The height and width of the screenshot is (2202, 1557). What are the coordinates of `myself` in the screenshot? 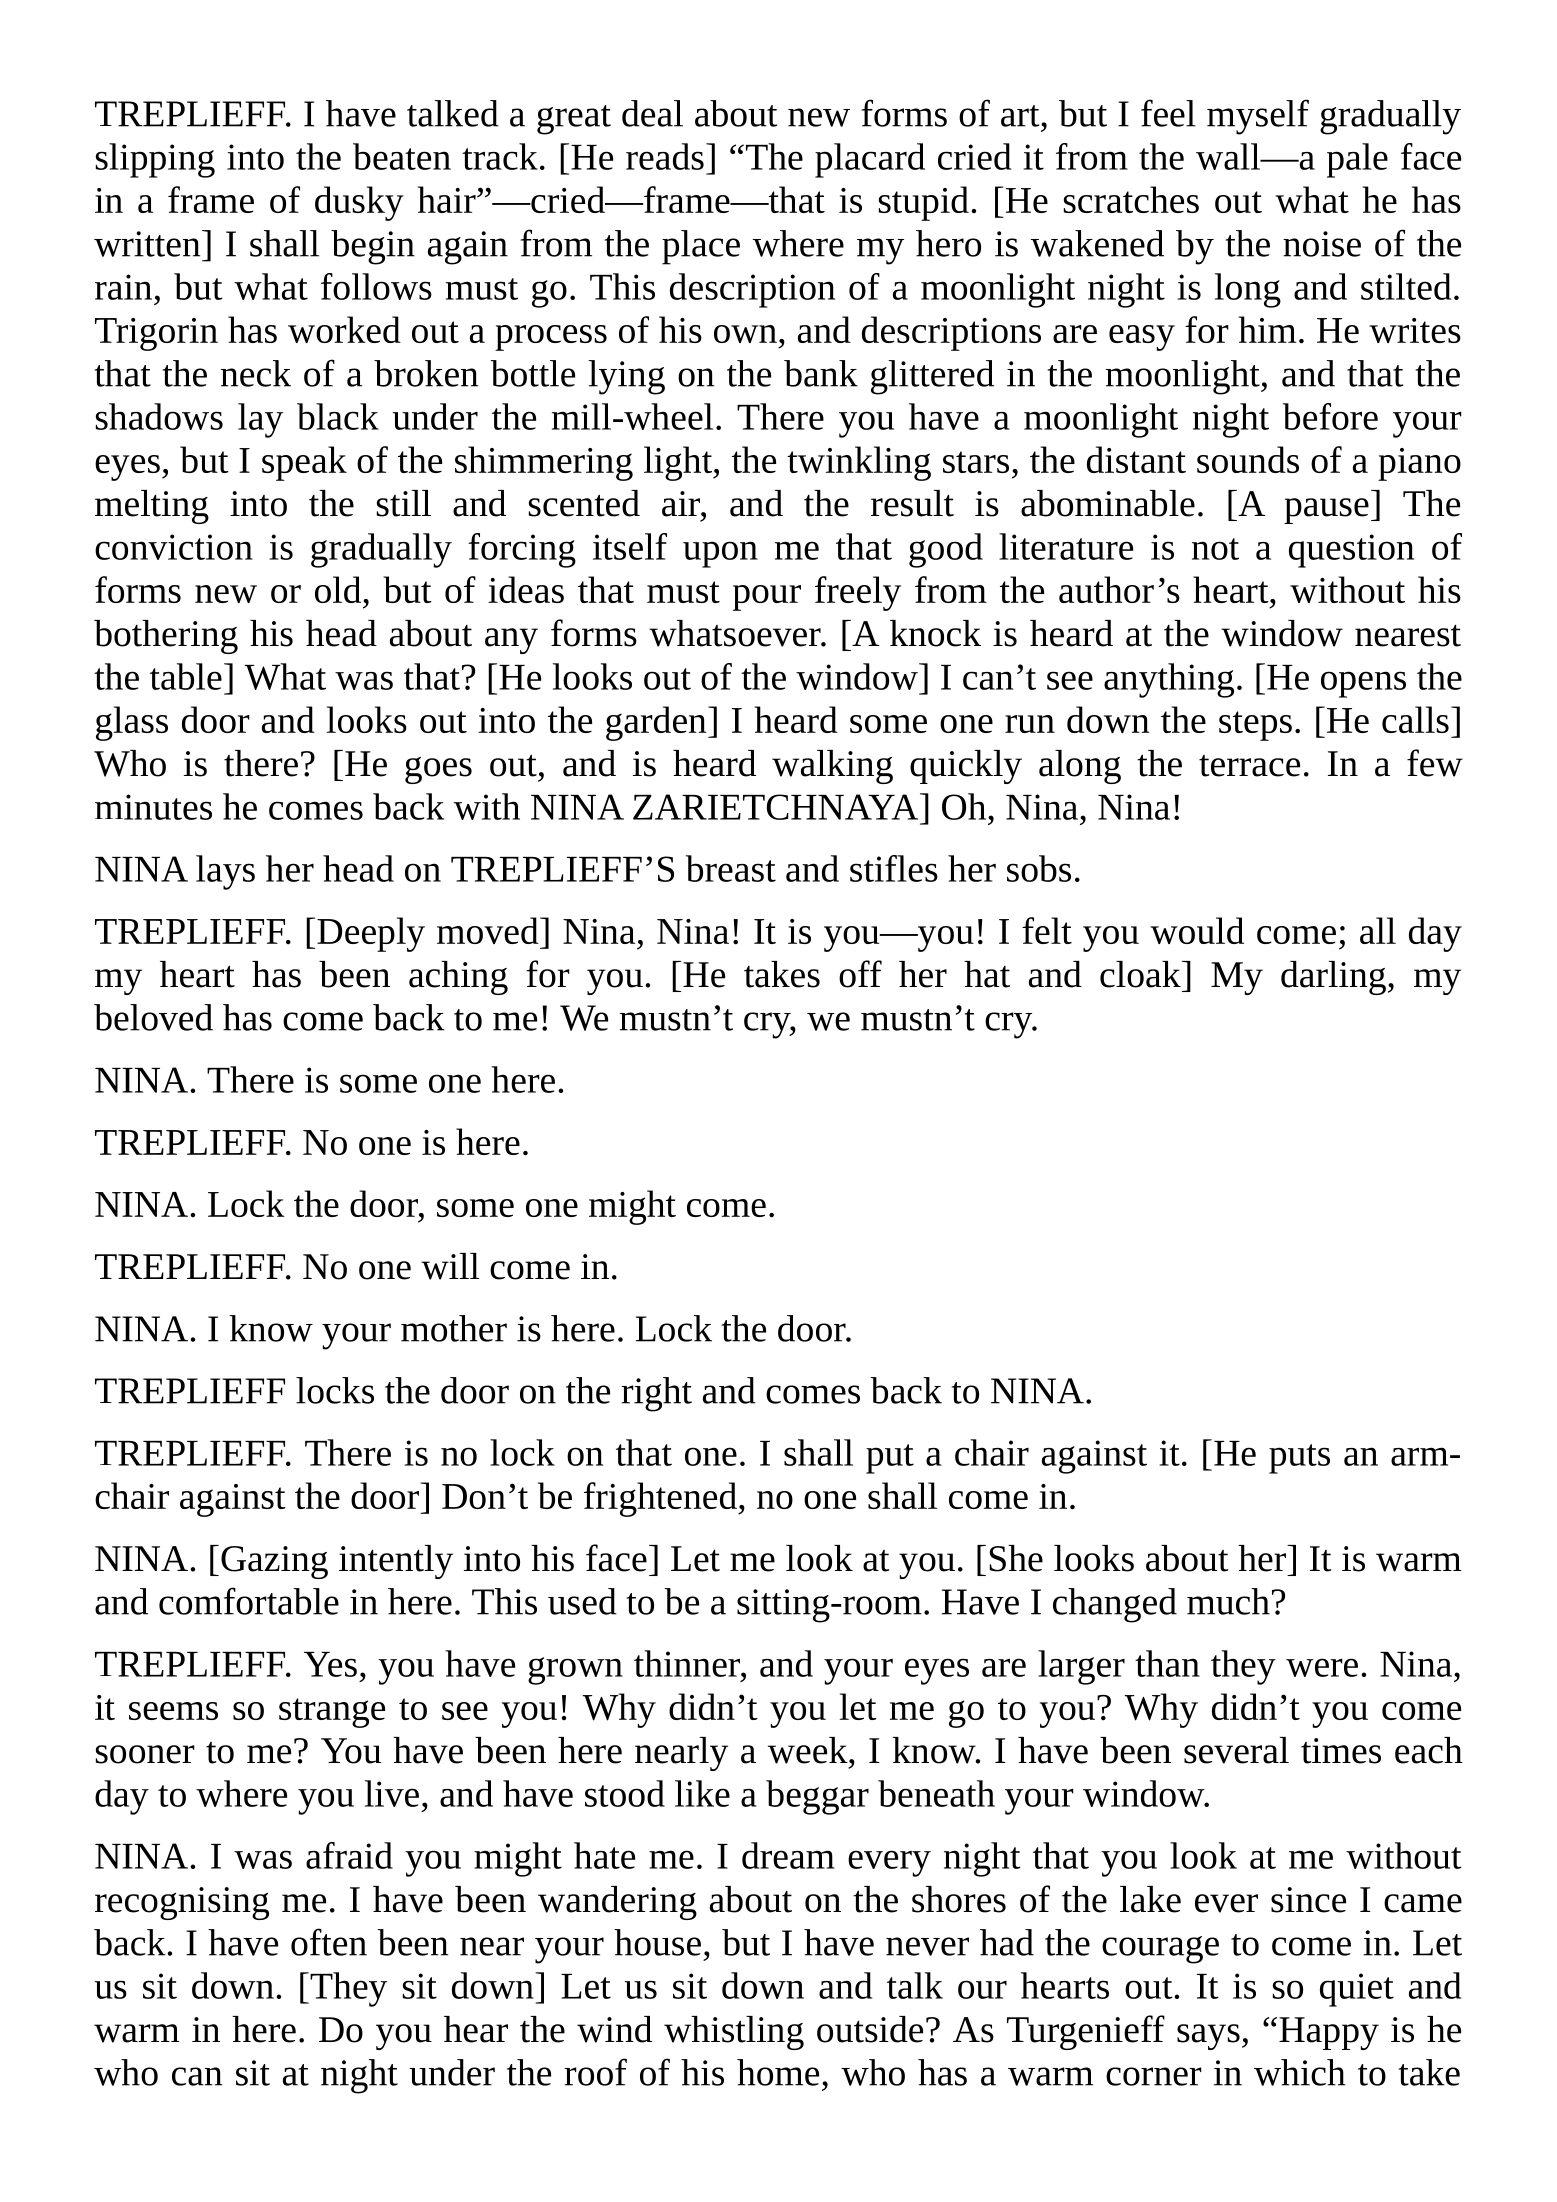 It's located at (1258, 117).
